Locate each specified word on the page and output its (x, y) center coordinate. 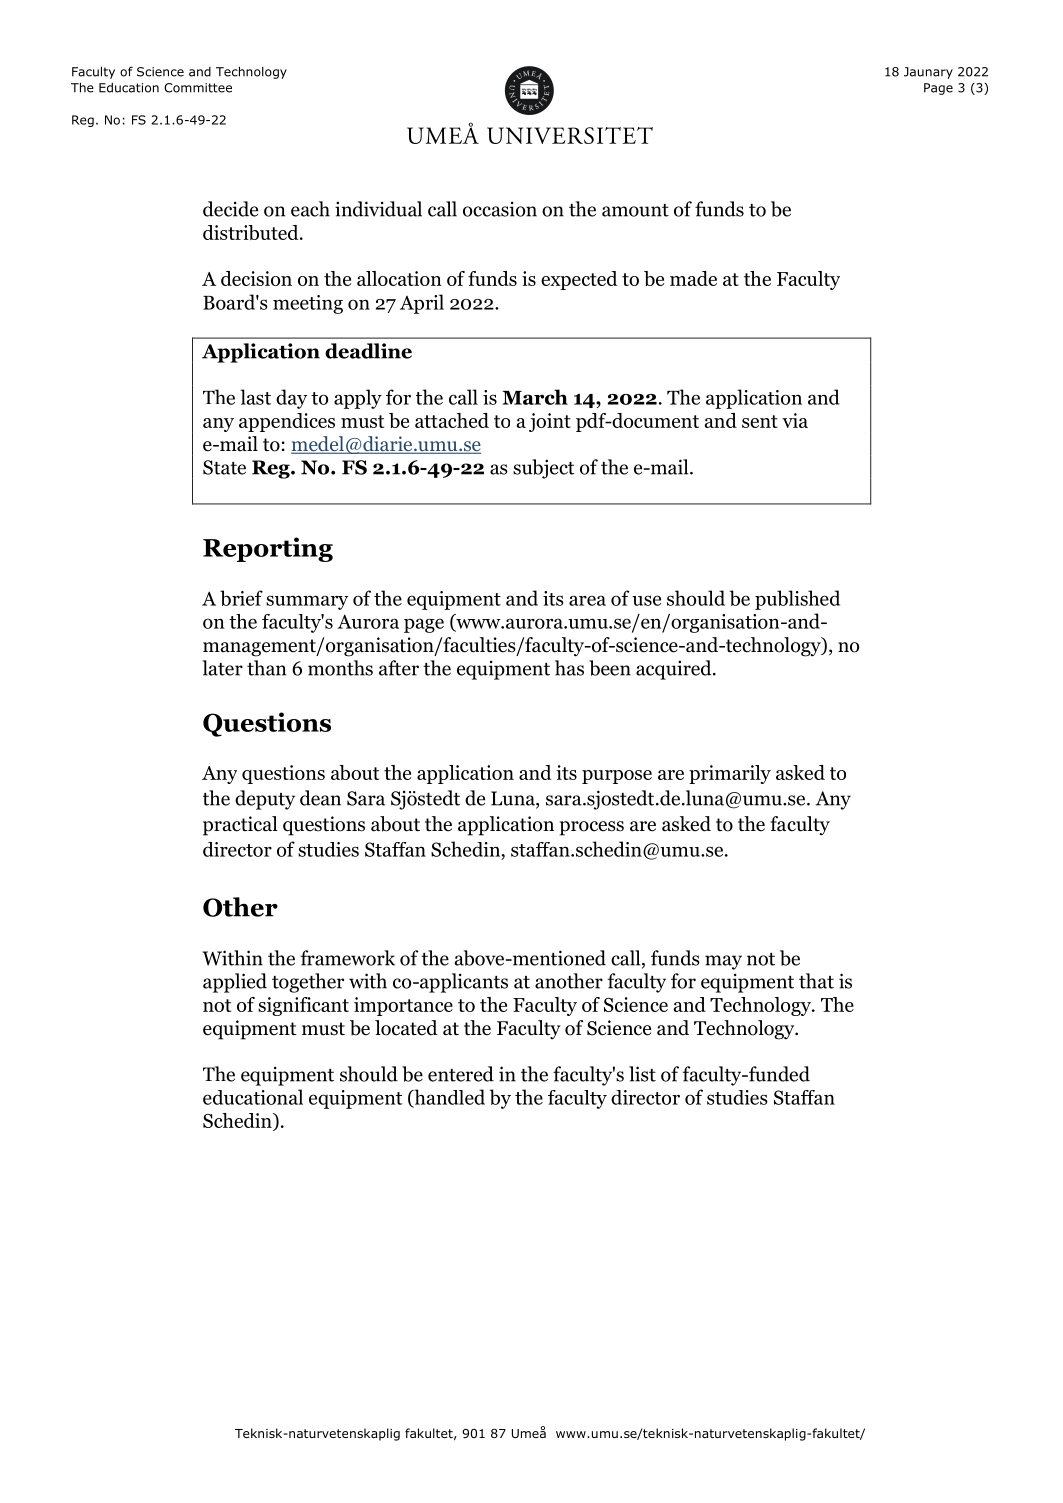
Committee (198, 88)
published (797, 600)
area (587, 600)
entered (461, 1074)
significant (303, 1006)
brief (241, 598)
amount (635, 210)
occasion (500, 209)
